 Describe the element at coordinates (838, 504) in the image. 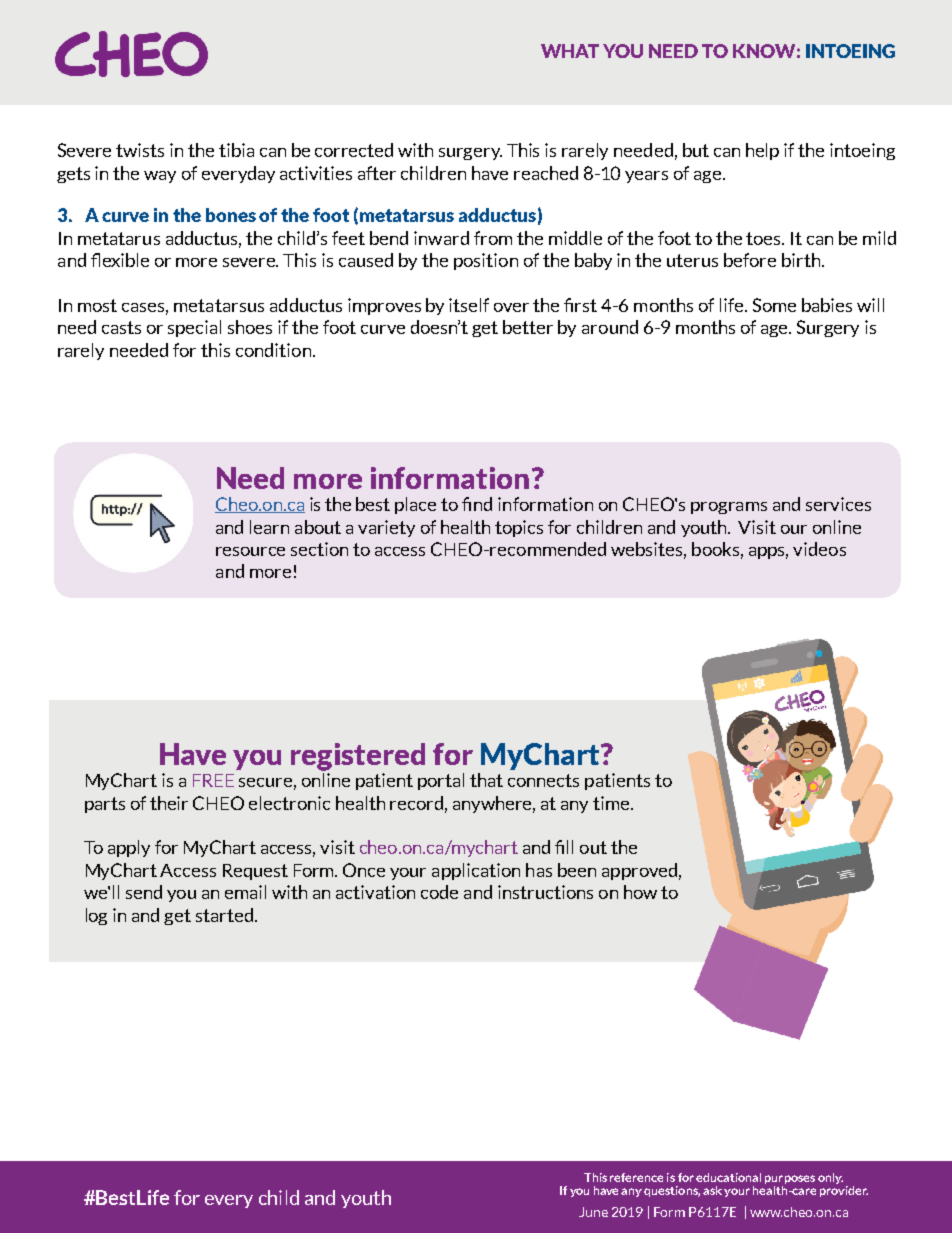

I see `services` at that location.
